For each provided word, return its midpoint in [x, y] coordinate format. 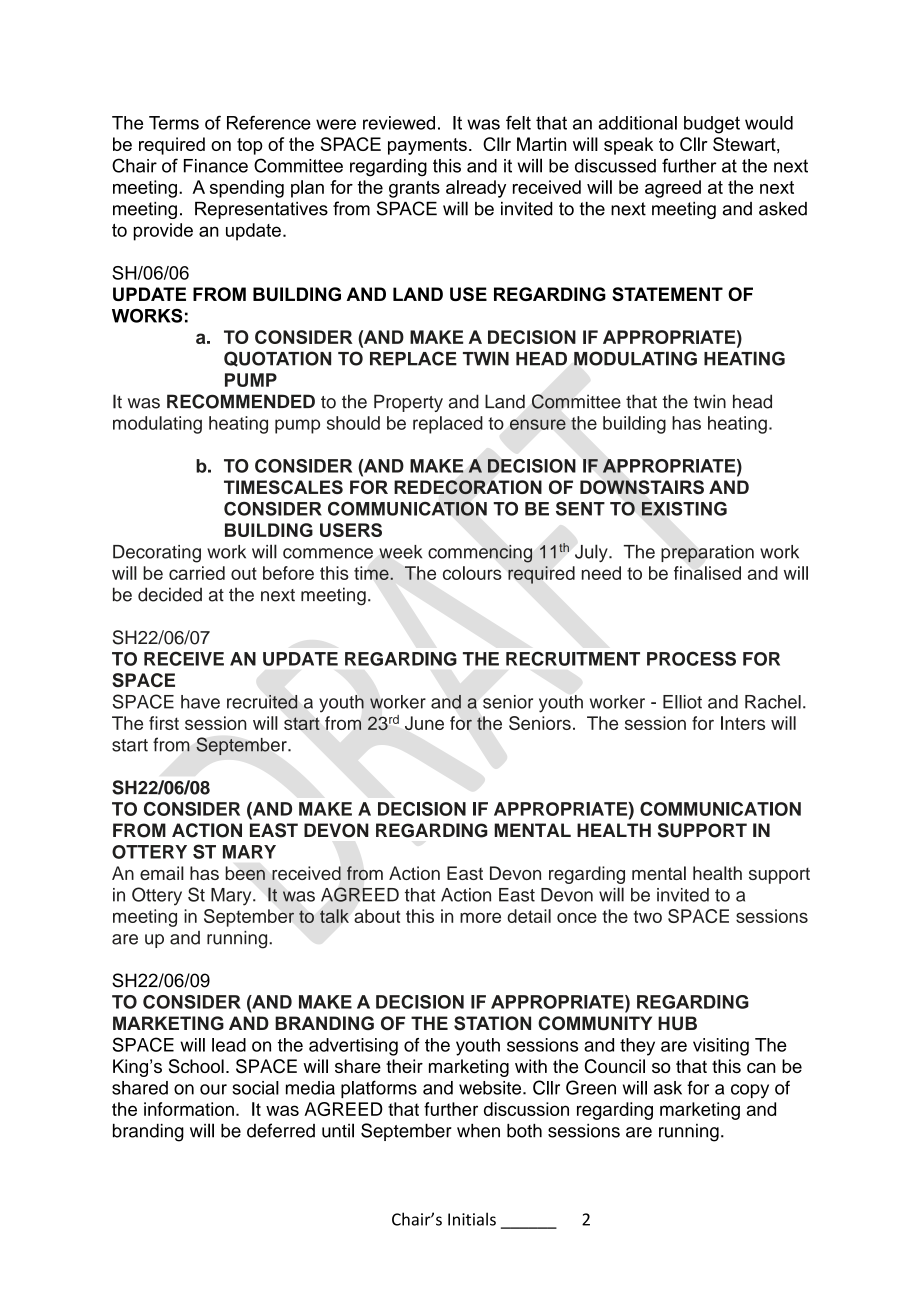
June [424, 723]
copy [750, 1091]
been [245, 873]
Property [408, 403]
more [480, 917]
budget [712, 125]
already [476, 189]
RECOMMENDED [241, 401]
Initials [472, 1219]
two [647, 916]
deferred [281, 1130]
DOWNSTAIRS [642, 487]
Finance [216, 166]
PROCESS [691, 658]
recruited [262, 702]
